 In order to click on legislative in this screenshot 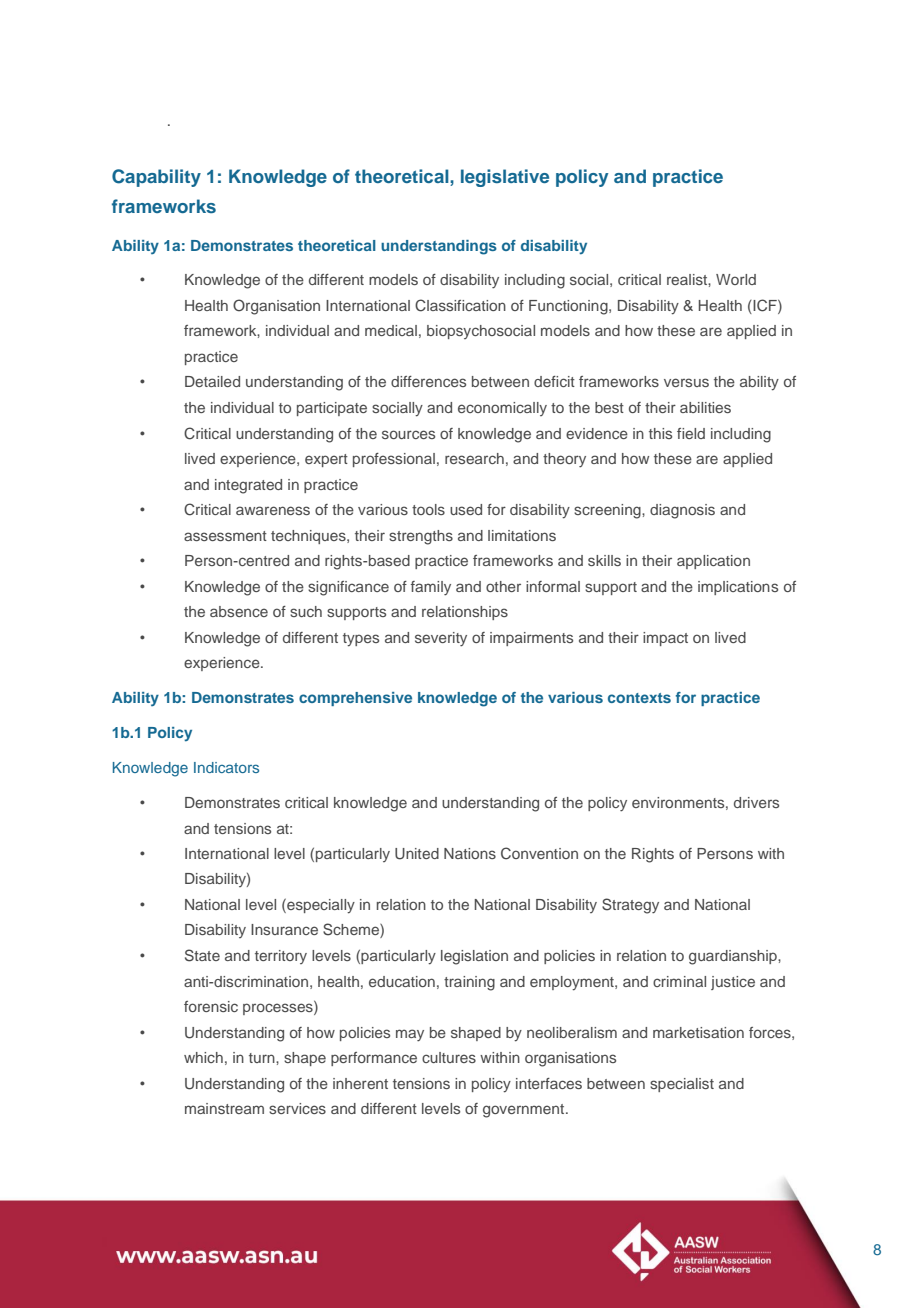, I will do `click(505, 178)`.
